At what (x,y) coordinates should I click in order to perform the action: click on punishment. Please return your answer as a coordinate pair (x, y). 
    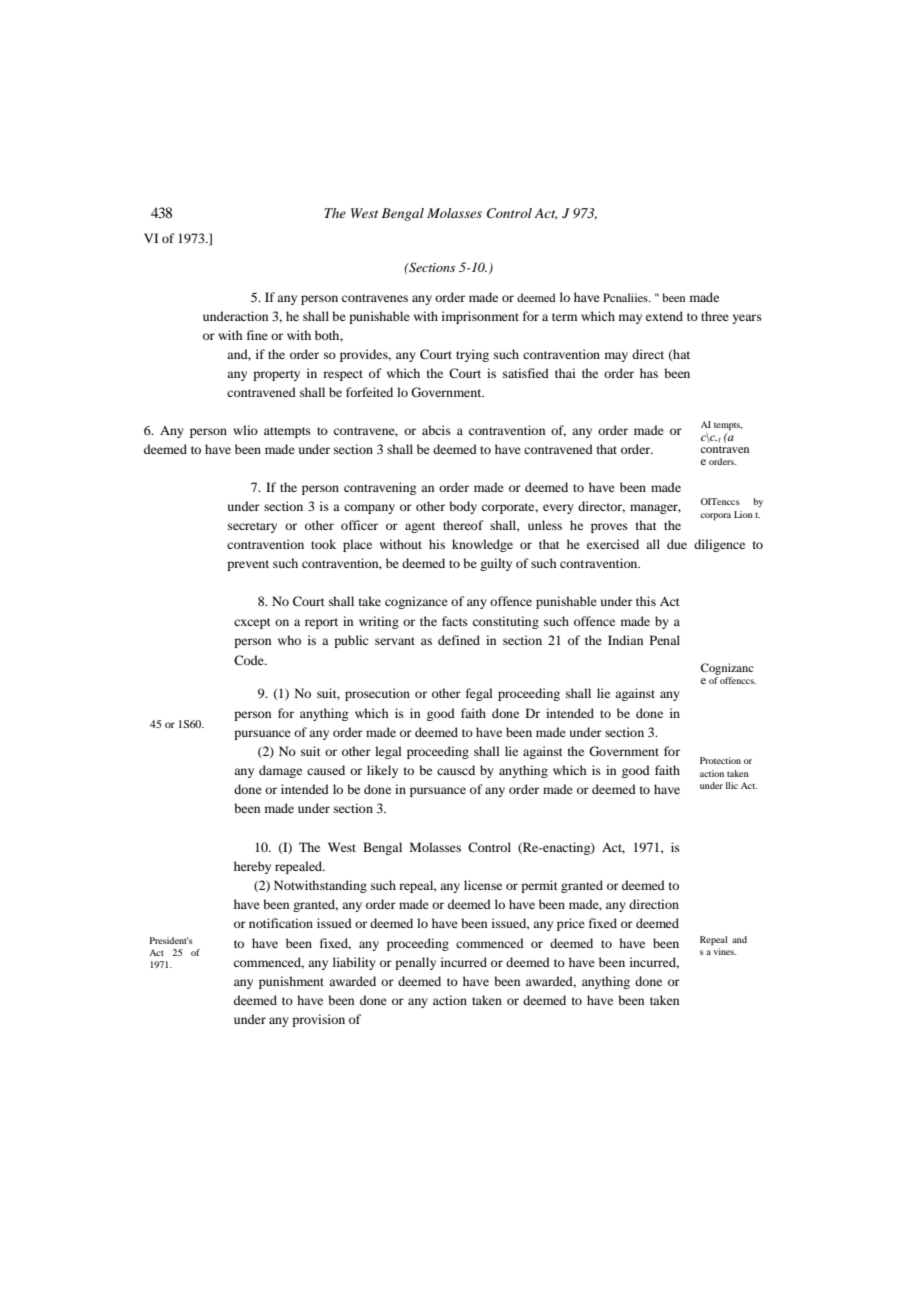
    Looking at the image, I should click on (291, 982).
